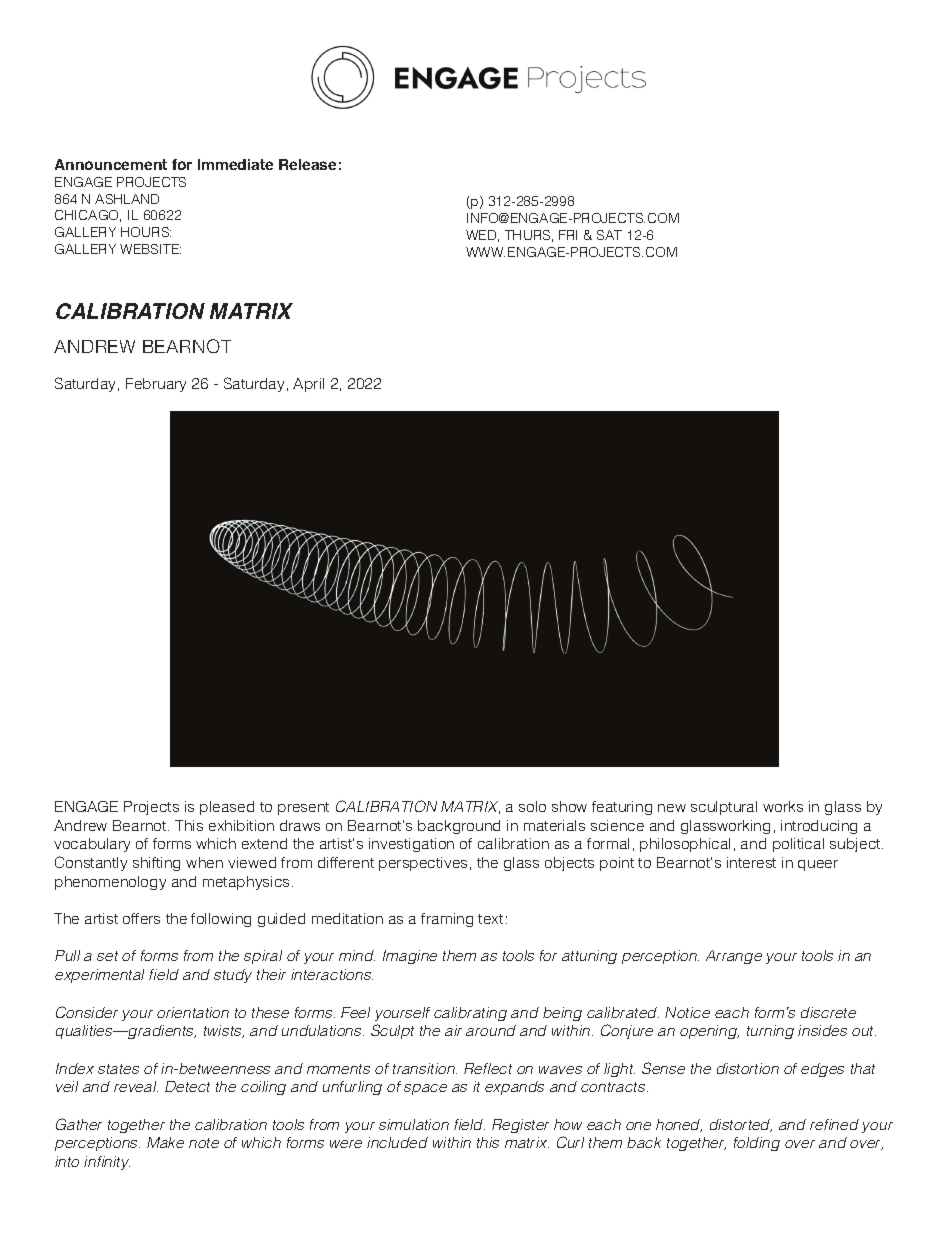 This image has width=952, height=1233. What do you see at coordinates (165, 1142) in the image?
I see `Make` at bounding box center [165, 1142].
